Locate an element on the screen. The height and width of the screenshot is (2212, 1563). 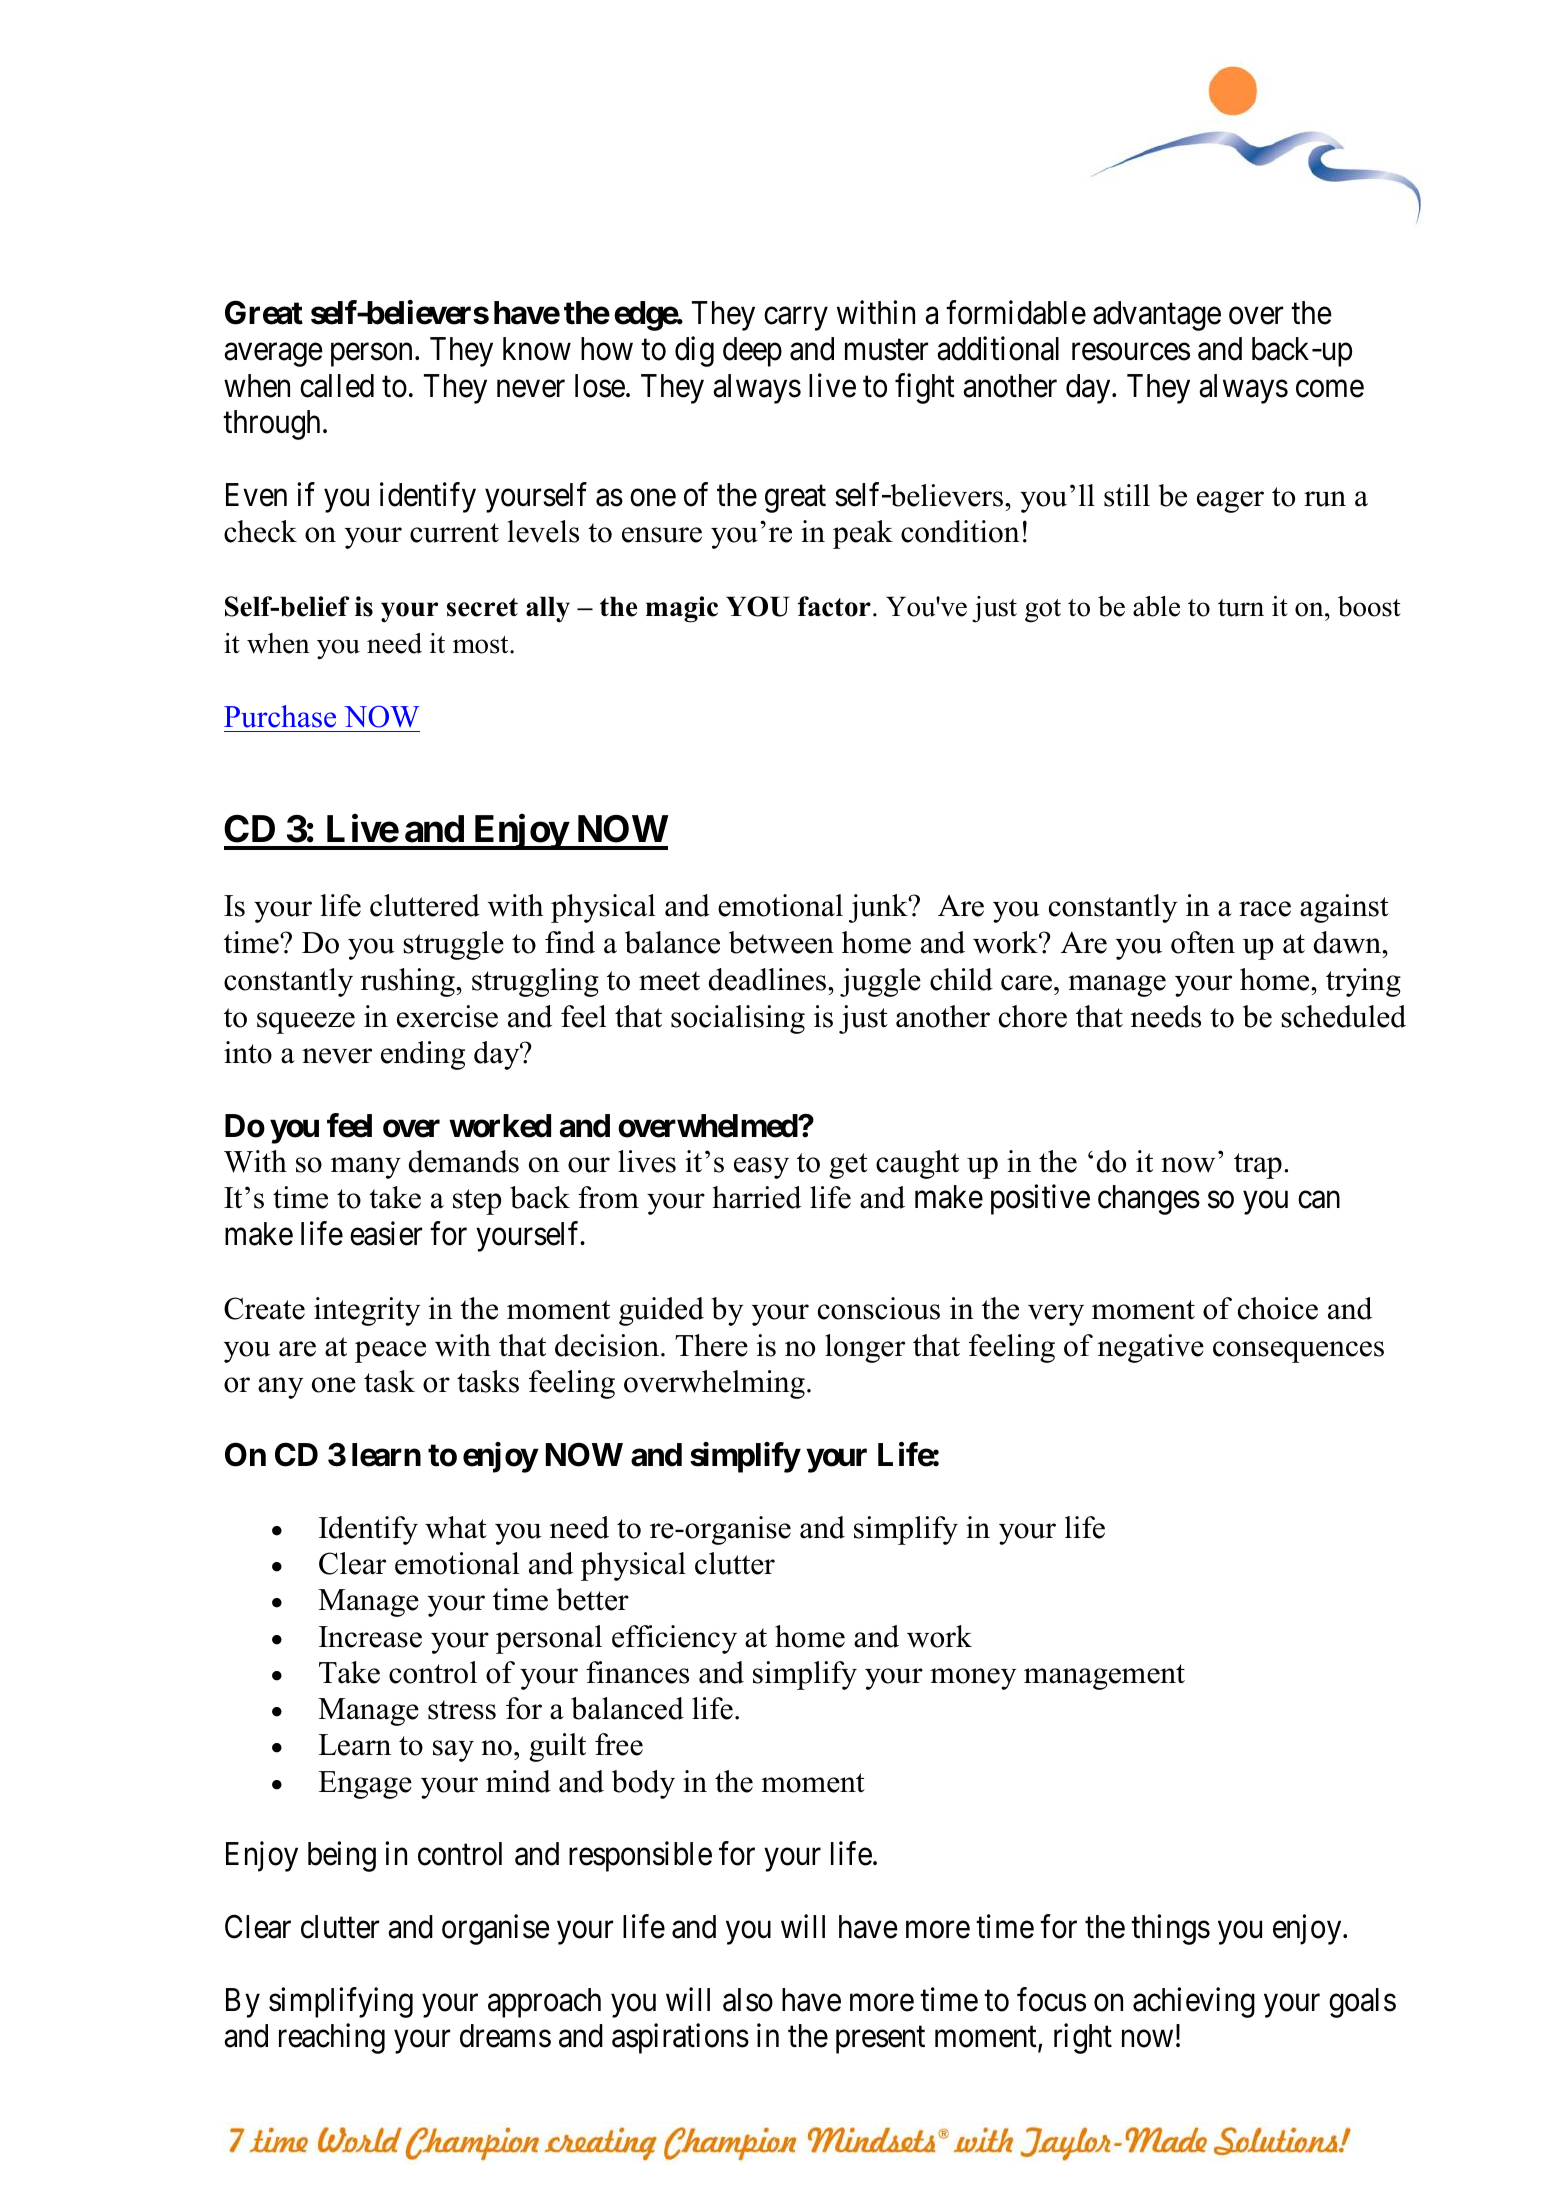
turn is located at coordinates (1241, 608).
